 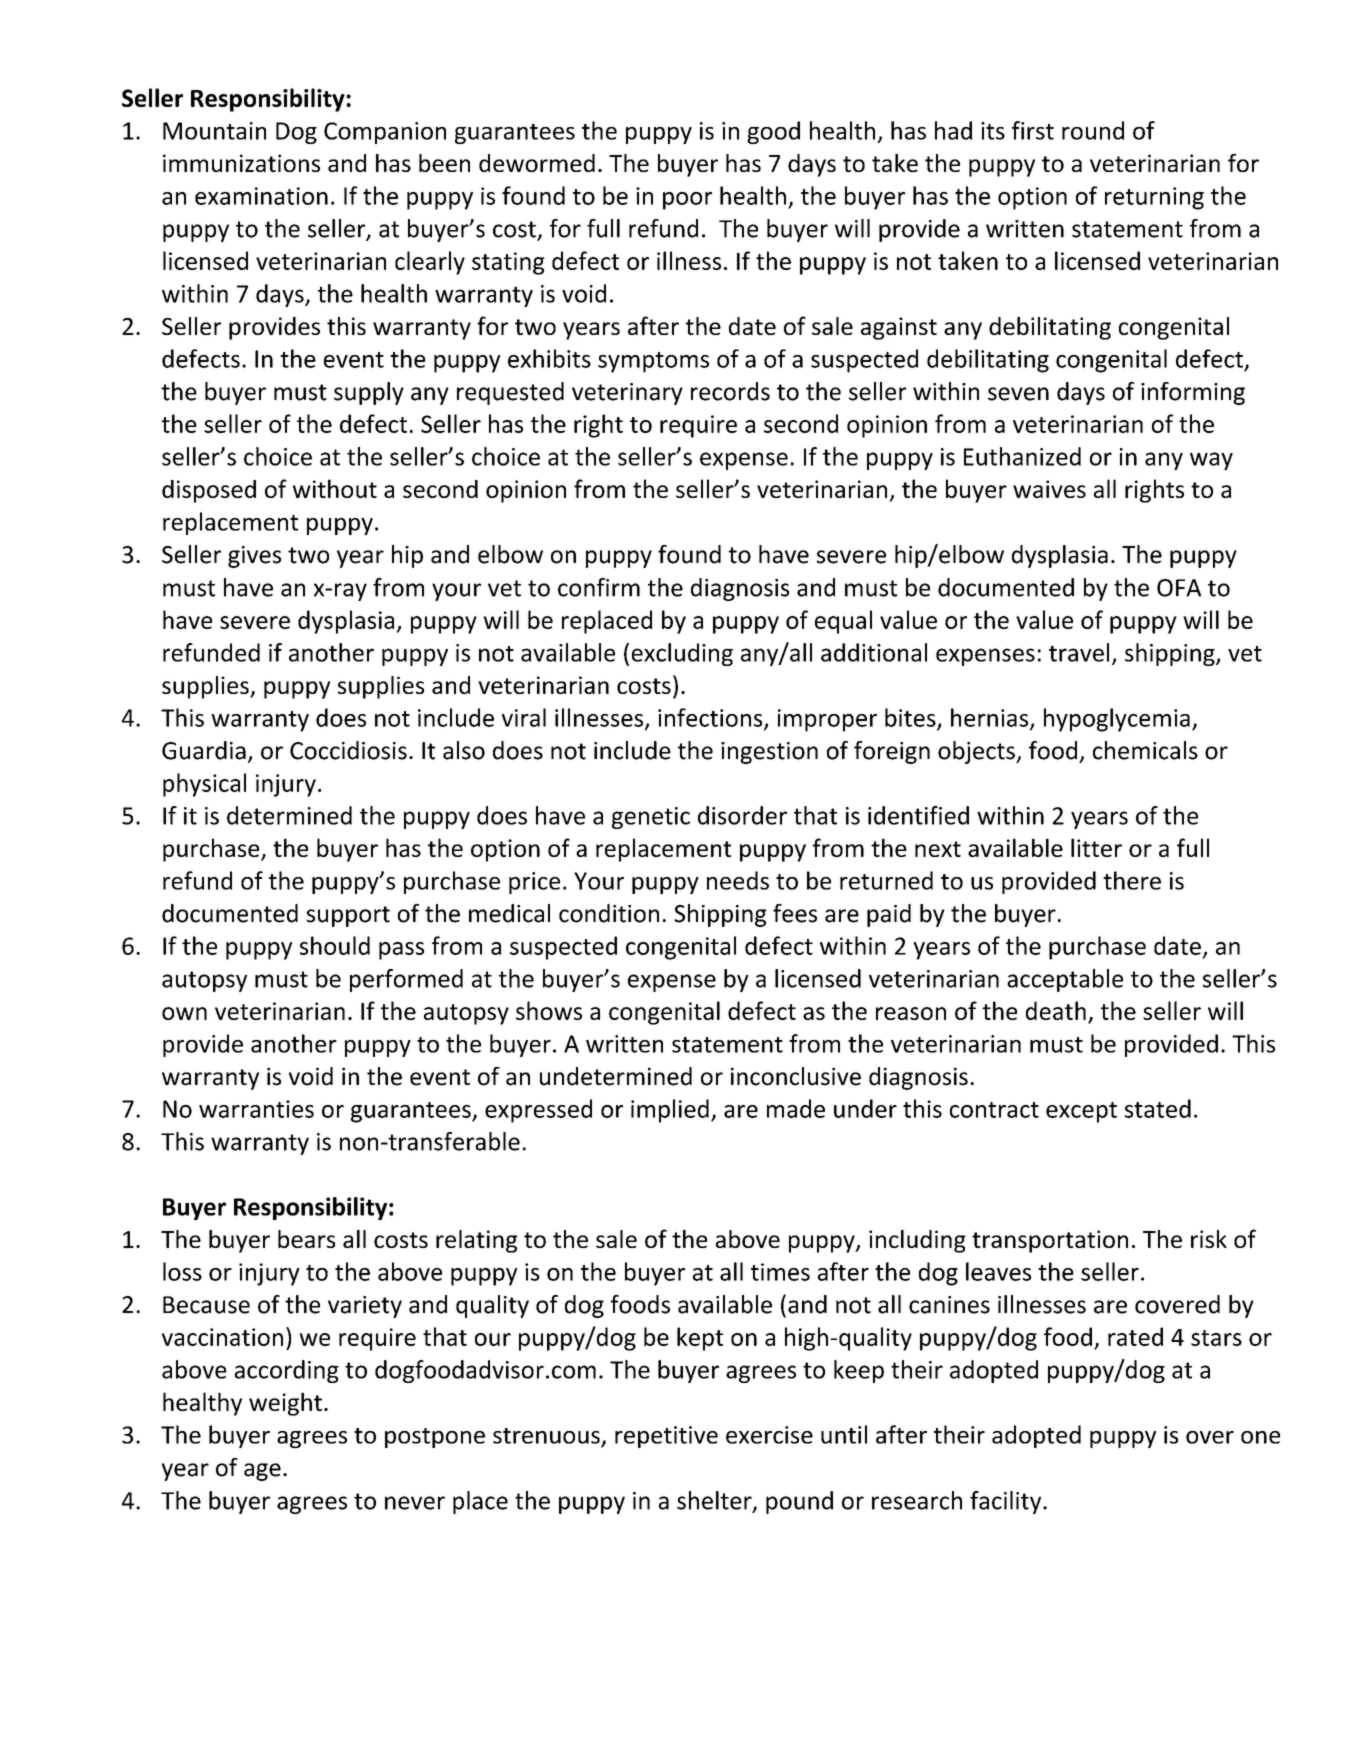 I want to click on travel, so click(x=1079, y=652).
